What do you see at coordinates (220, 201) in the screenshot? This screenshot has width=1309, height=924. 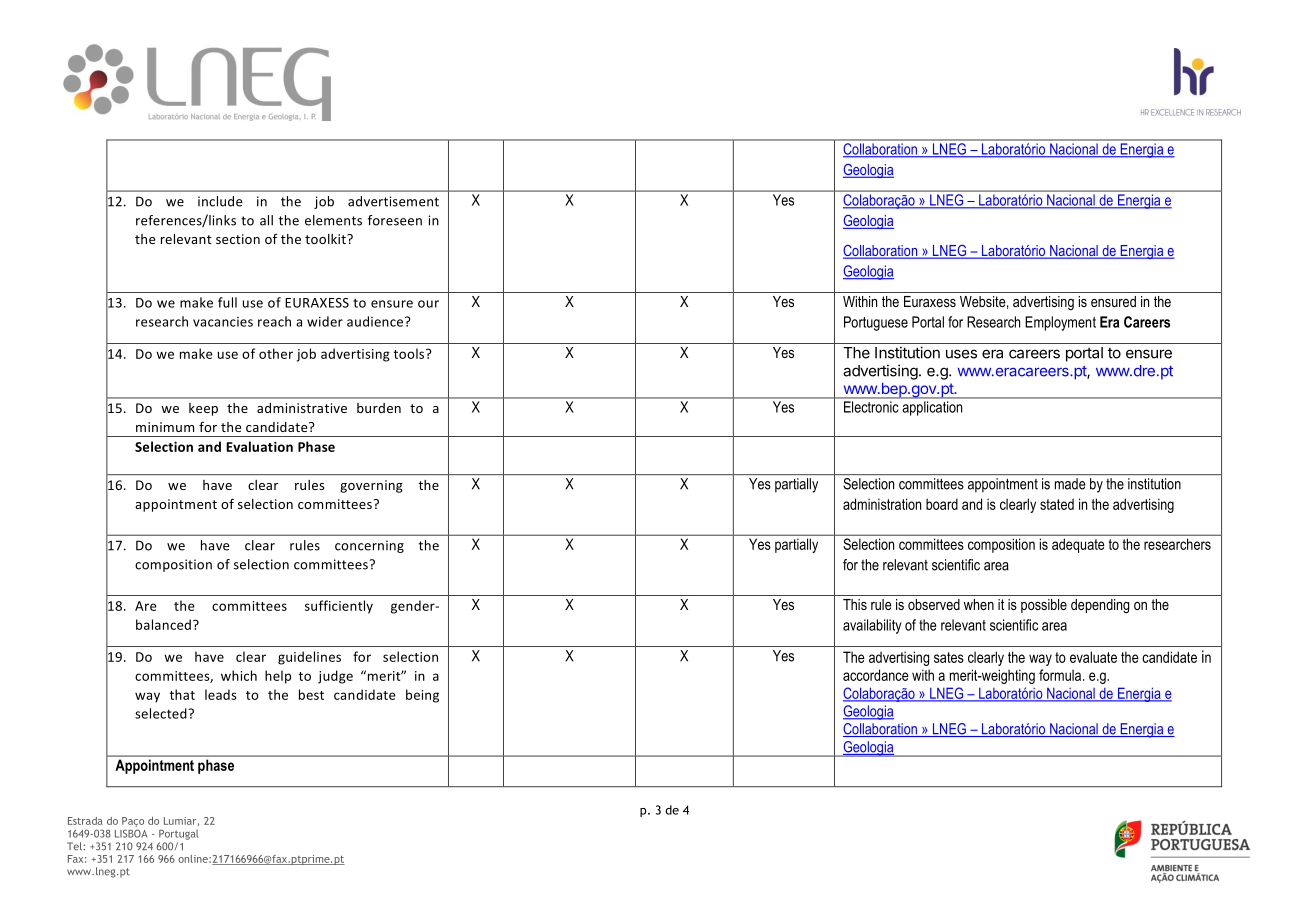 I see `include` at bounding box center [220, 201].
